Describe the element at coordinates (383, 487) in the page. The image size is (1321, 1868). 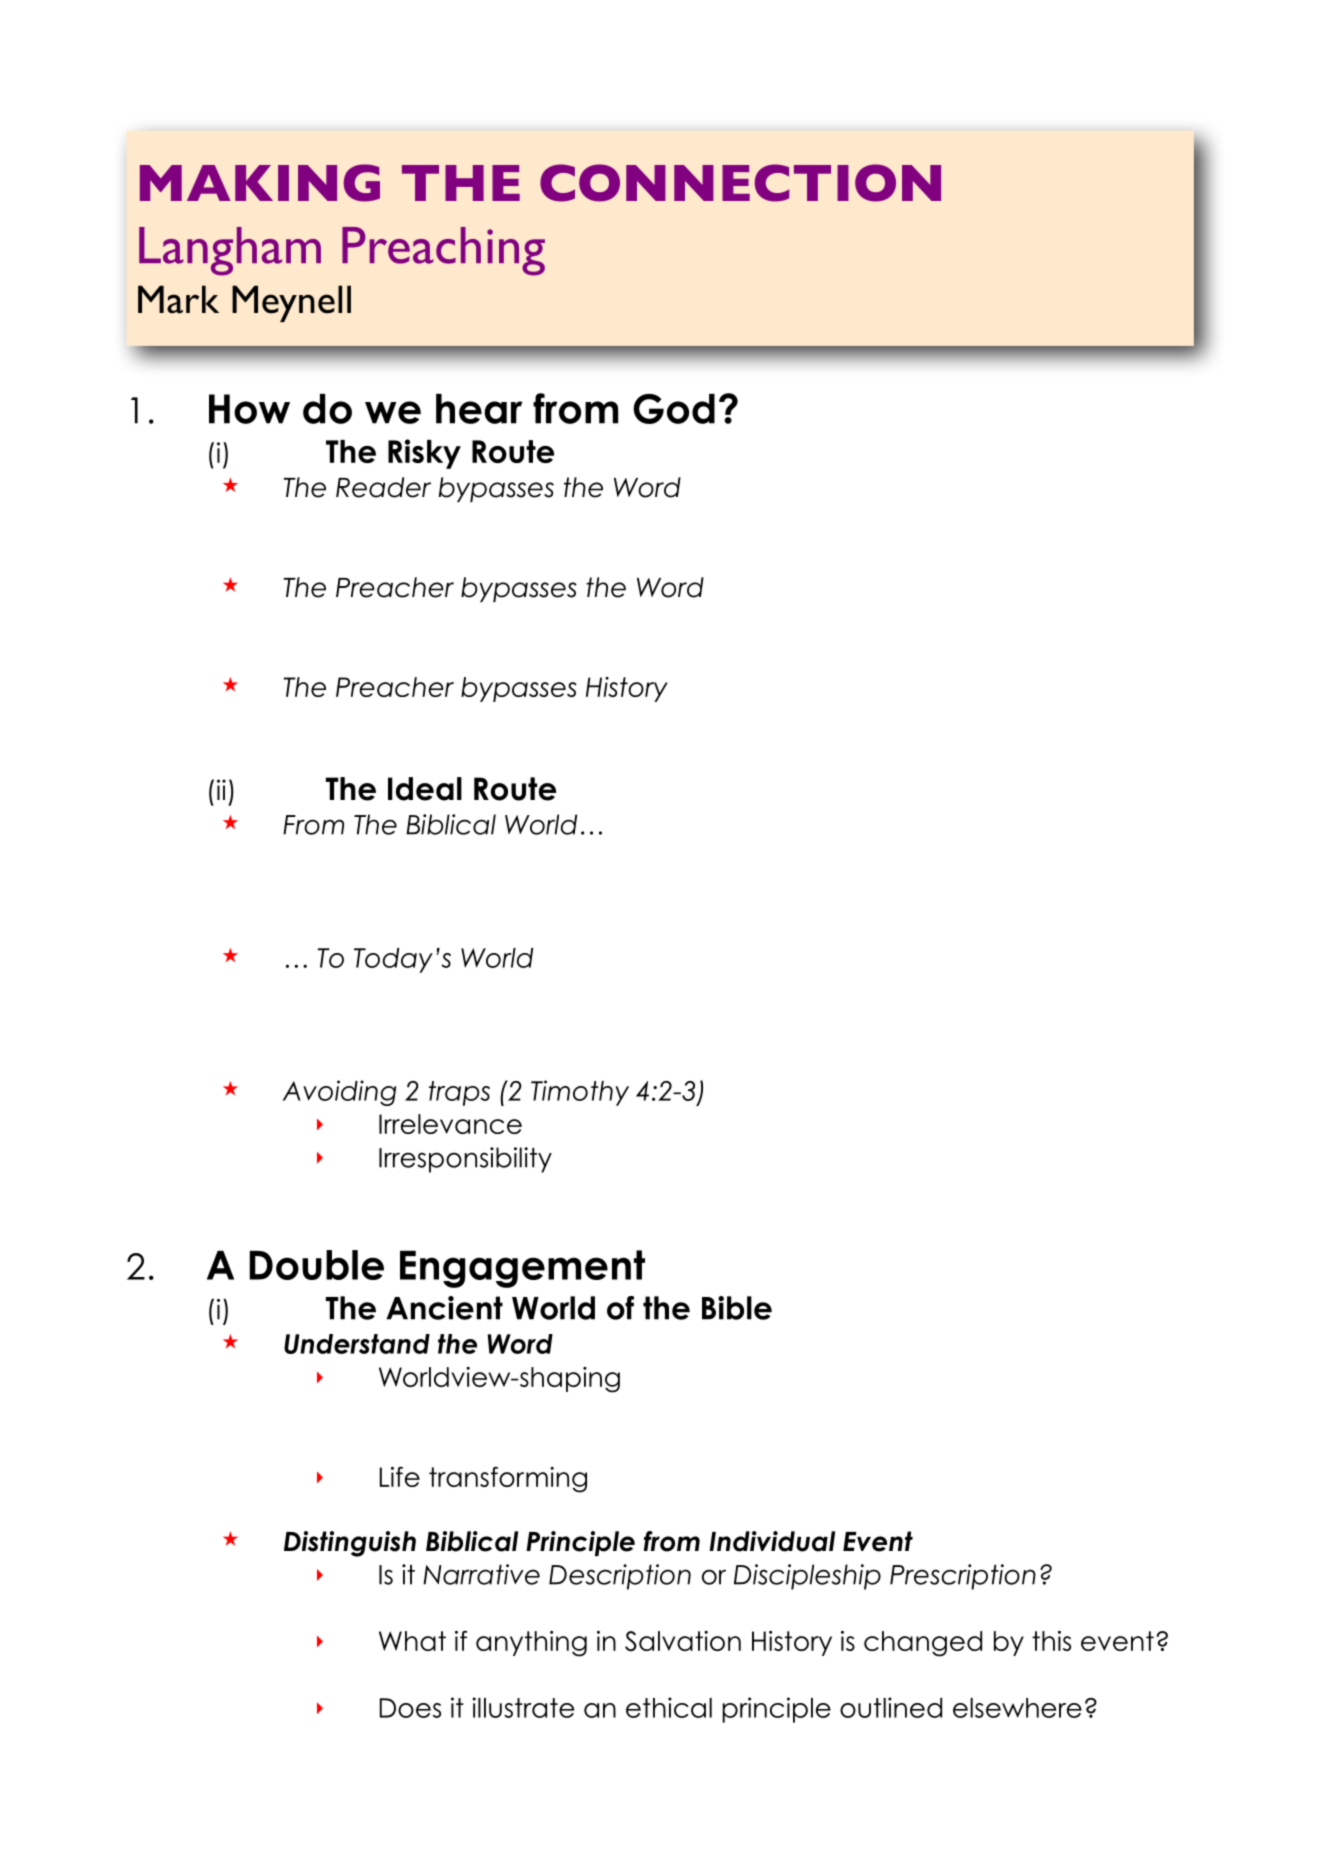
I see `Reader` at that location.
